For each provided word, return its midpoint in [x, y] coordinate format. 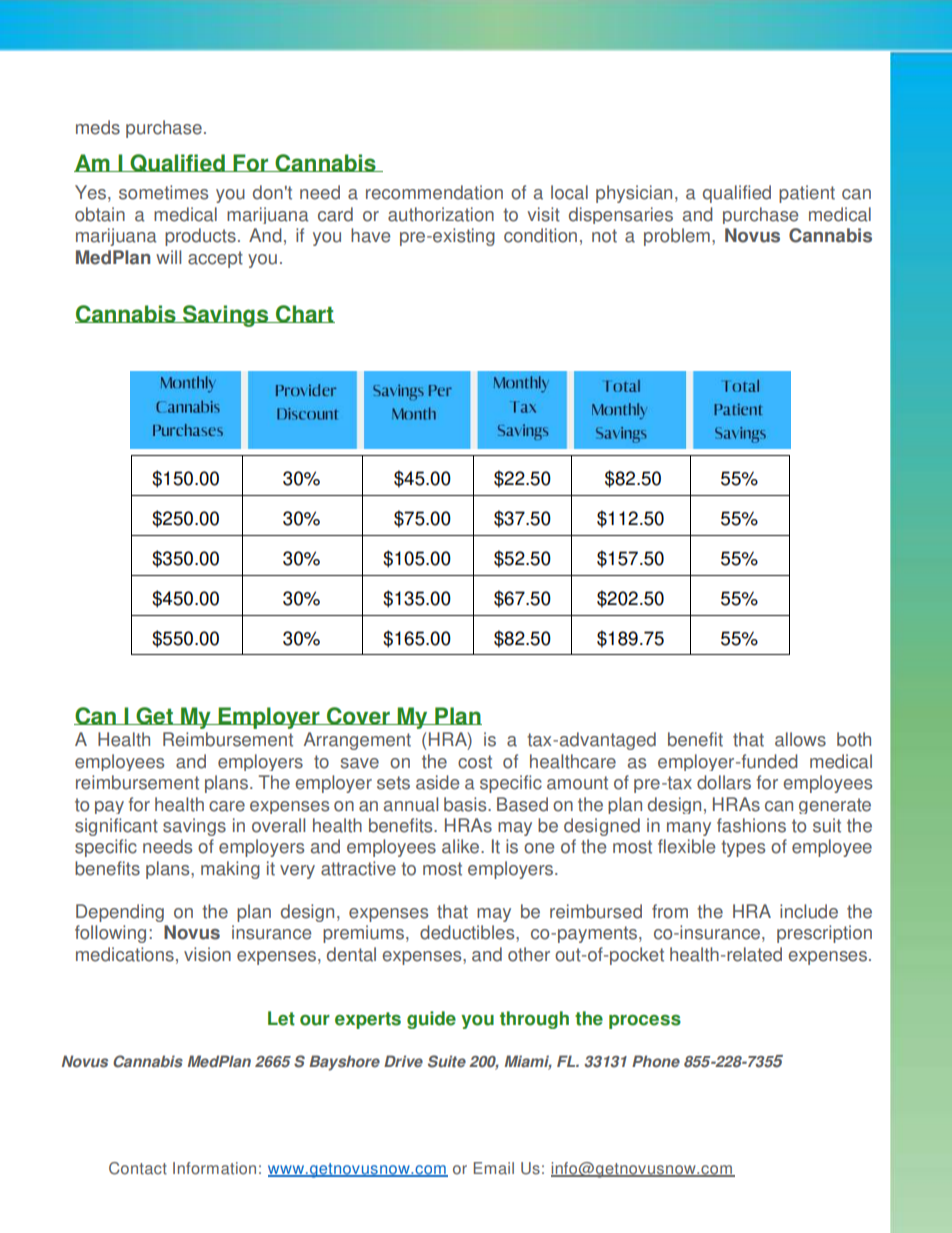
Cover [358, 716]
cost [475, 762]
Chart [304, 314]
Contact [138, 1168]
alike [462, 846]
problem [677, 237]
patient [807, 194]
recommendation [434, 192]
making [230, 870]
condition [540, 235]
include [809, 911]
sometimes [163, 192]
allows [800, 739]
